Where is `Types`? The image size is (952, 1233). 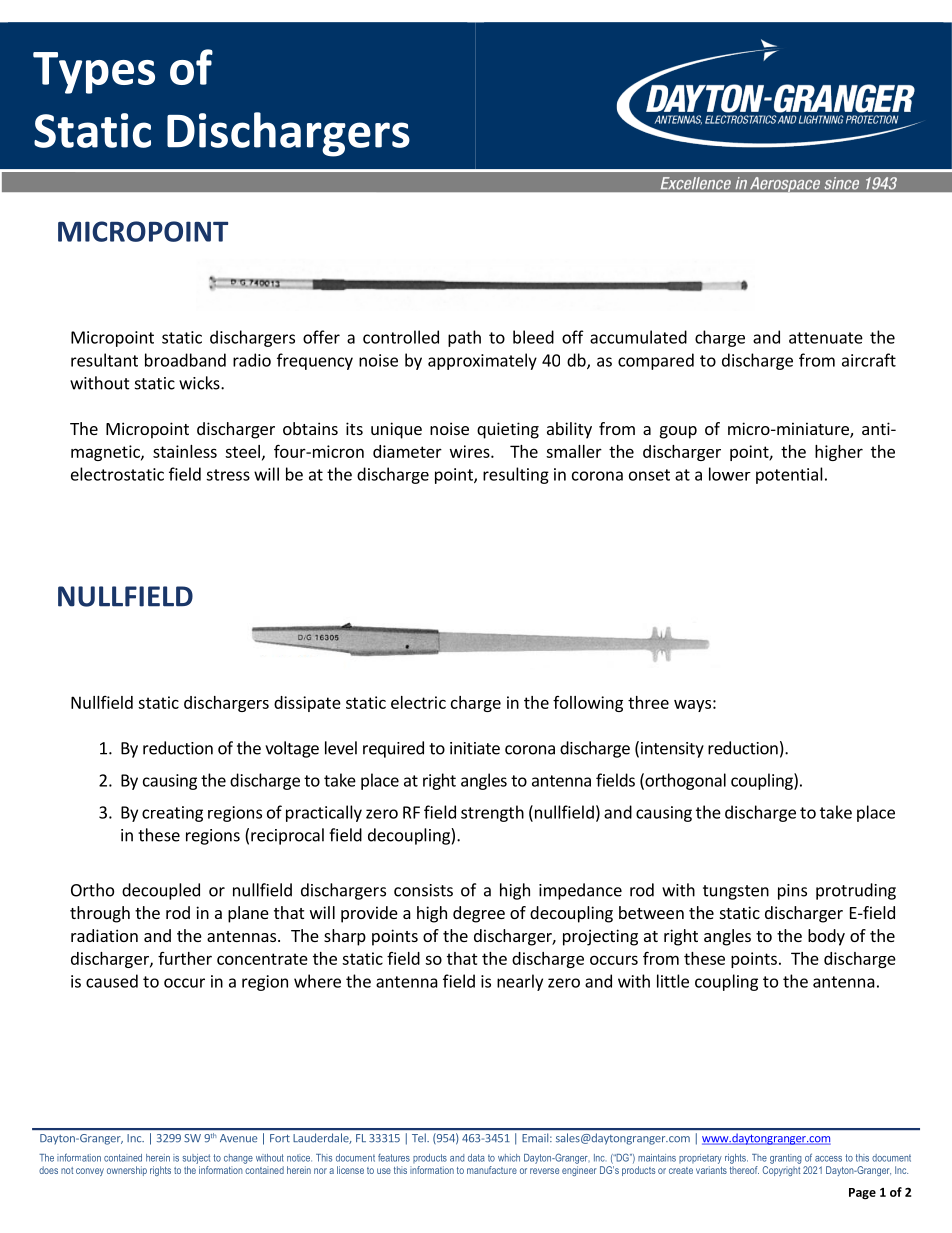
Types is located at coordinates (94, 73).
